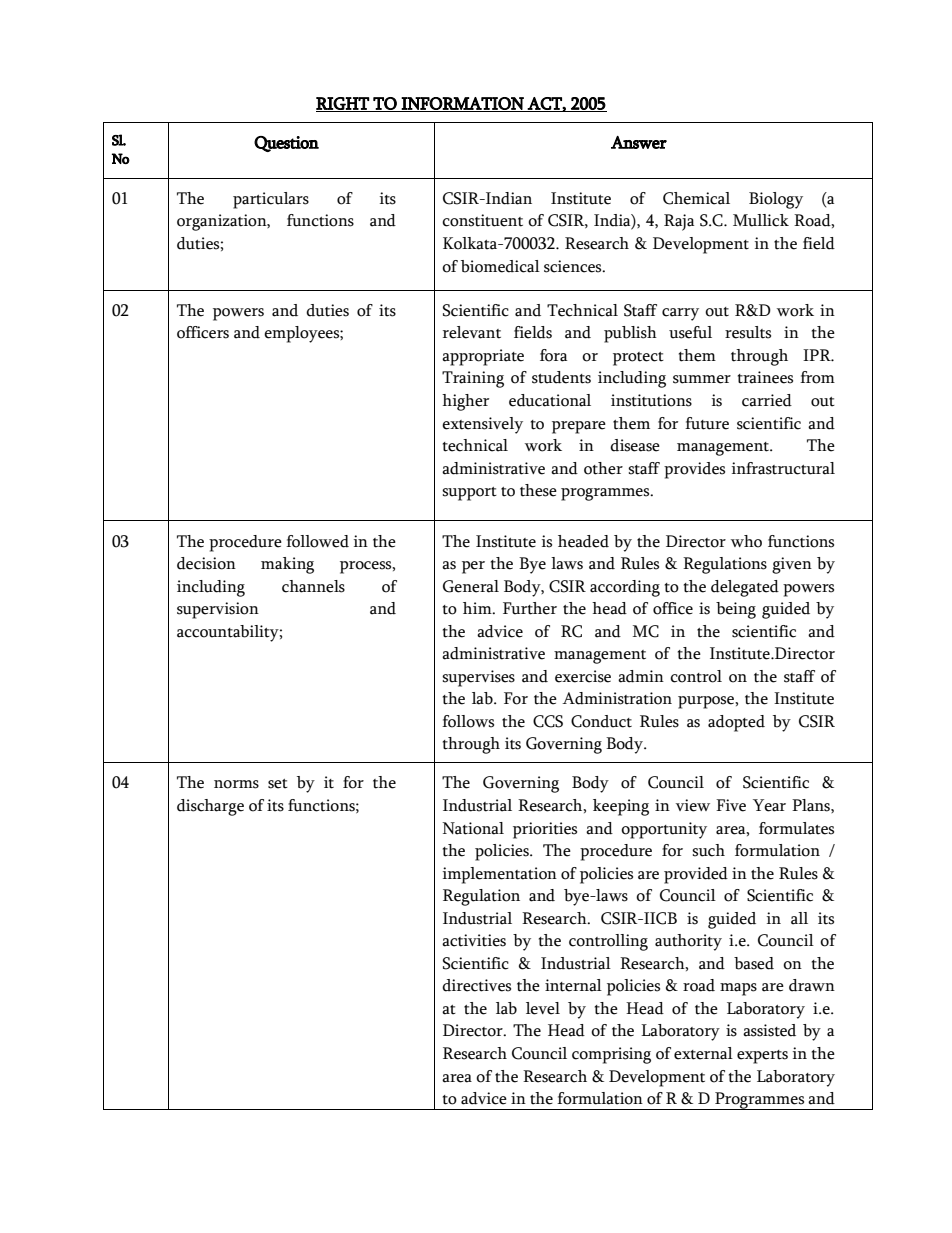 The image size is (952, 1233). I want to click on INFORMATION, so click(463, 104).
